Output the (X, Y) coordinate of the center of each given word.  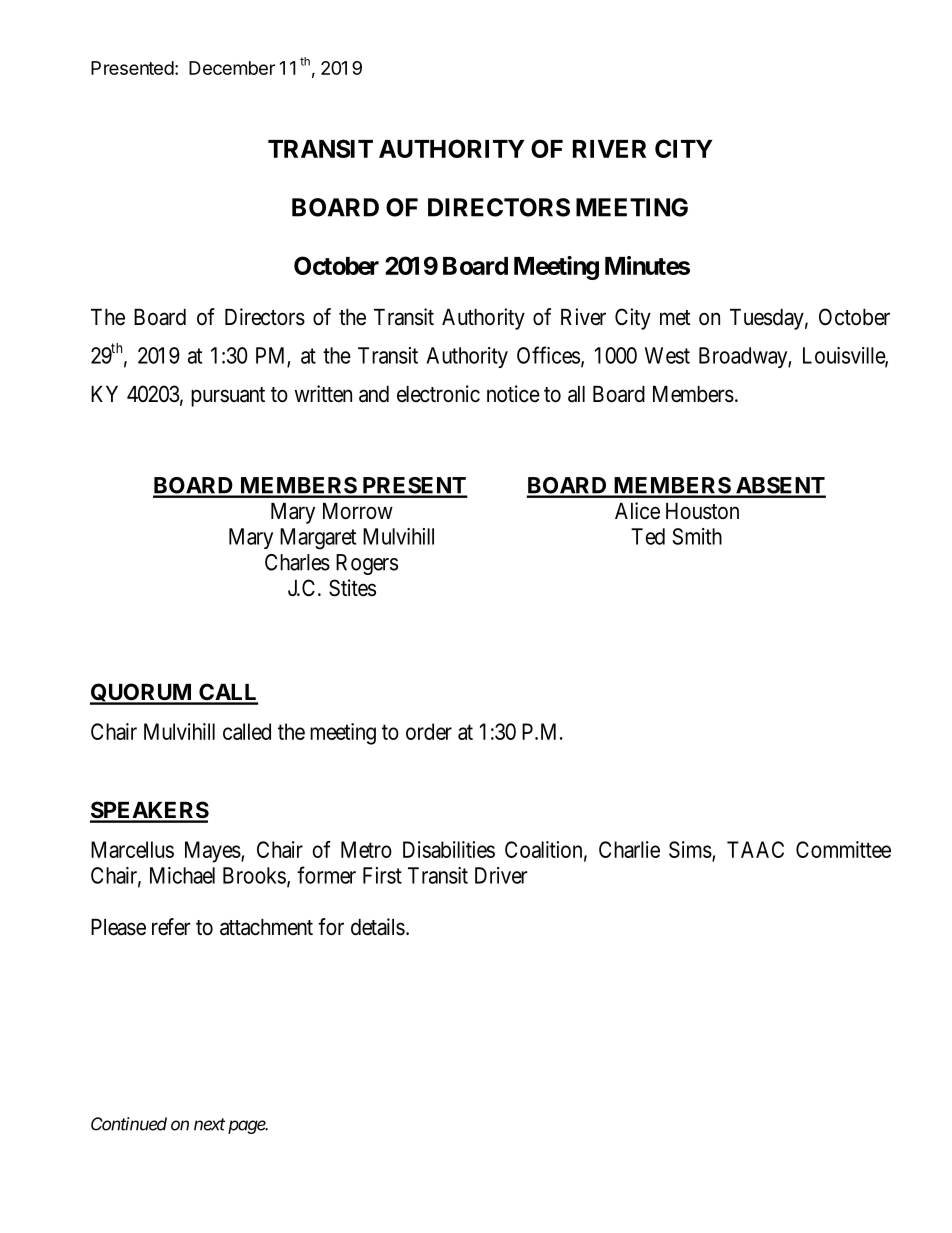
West (667, 355)
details (378, 927)
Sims (690, 849)
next (209, 1124)
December (232, 68)
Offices (548, 355)
